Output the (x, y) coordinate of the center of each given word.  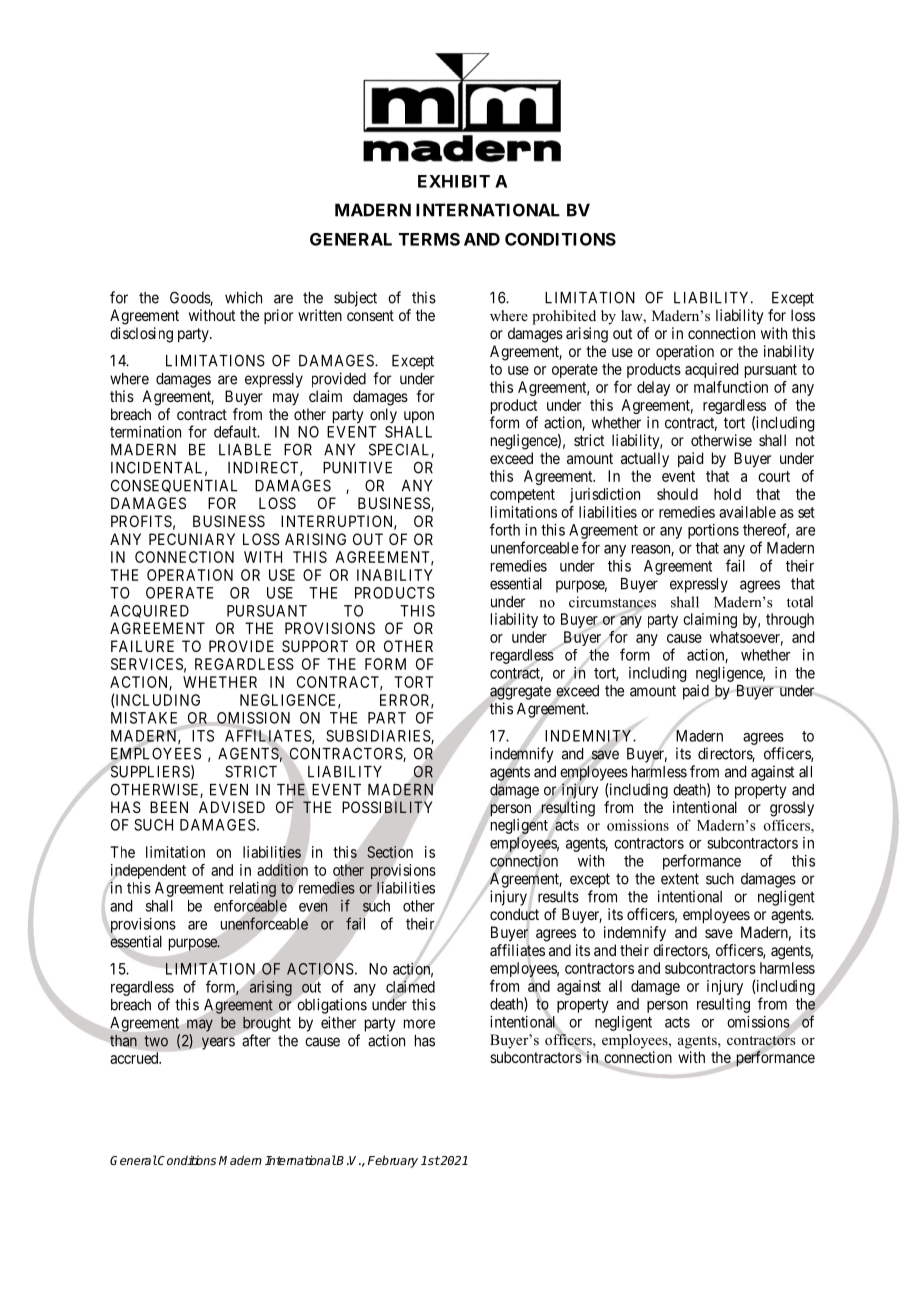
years (218, 1043)
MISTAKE (144, 718)
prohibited (564, 317)
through (790, 620)
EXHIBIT (454, 181)
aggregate (520, 692)
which (243, 297)
